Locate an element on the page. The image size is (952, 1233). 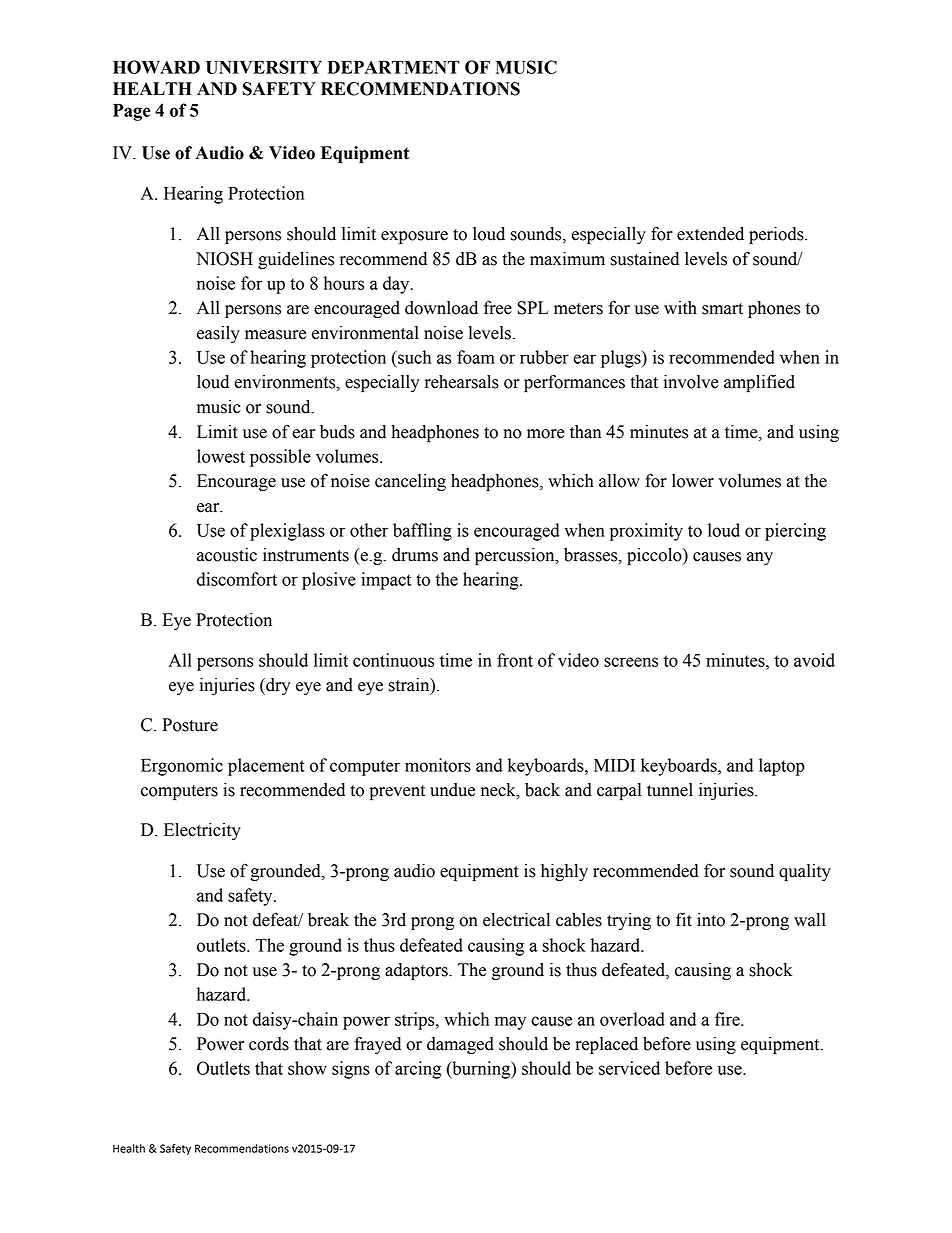
UNIVERSITY is located at coordinates (264, 67).
